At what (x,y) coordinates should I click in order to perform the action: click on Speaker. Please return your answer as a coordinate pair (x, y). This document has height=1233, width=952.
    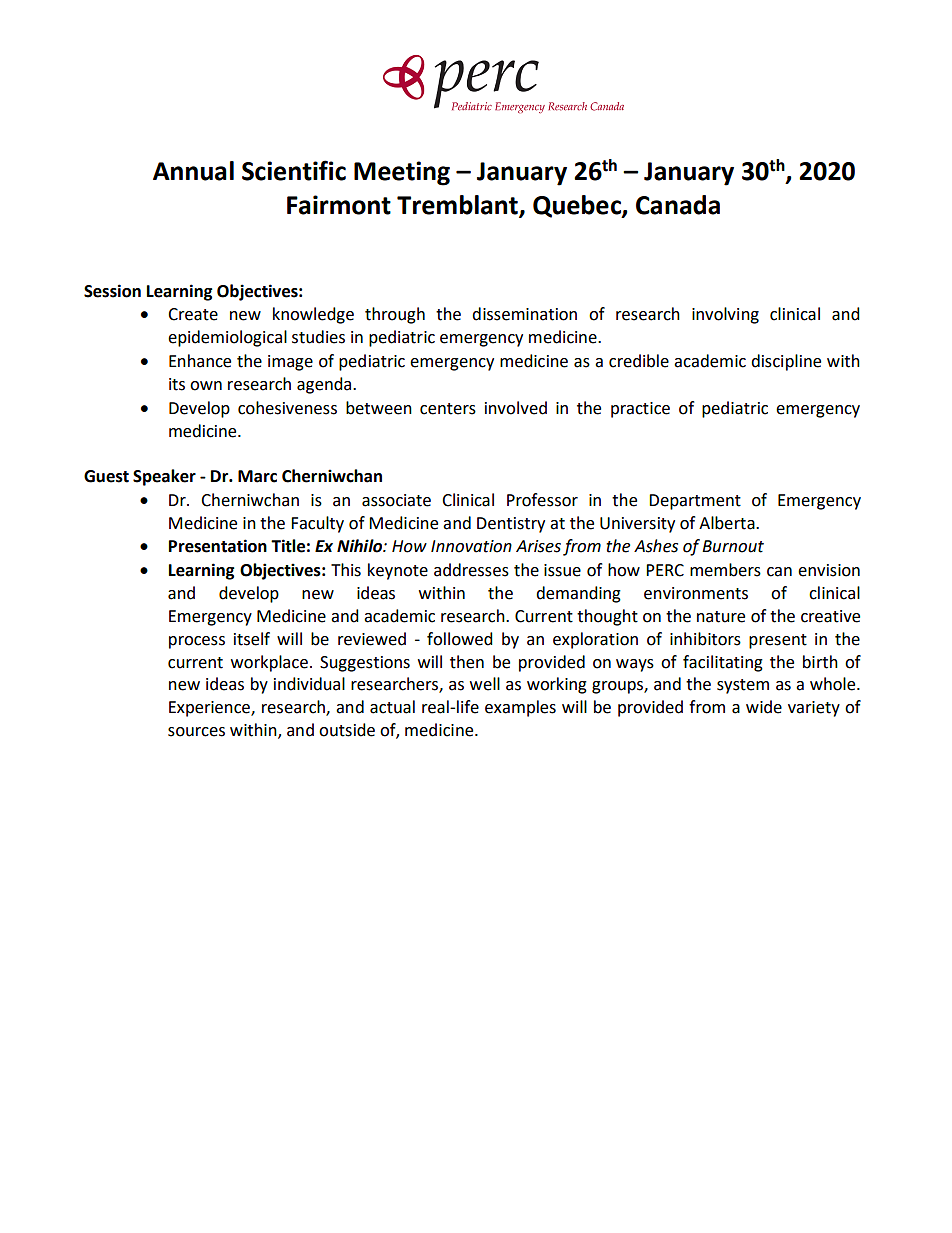
    Looking at the image, I should click on (164, 477).
